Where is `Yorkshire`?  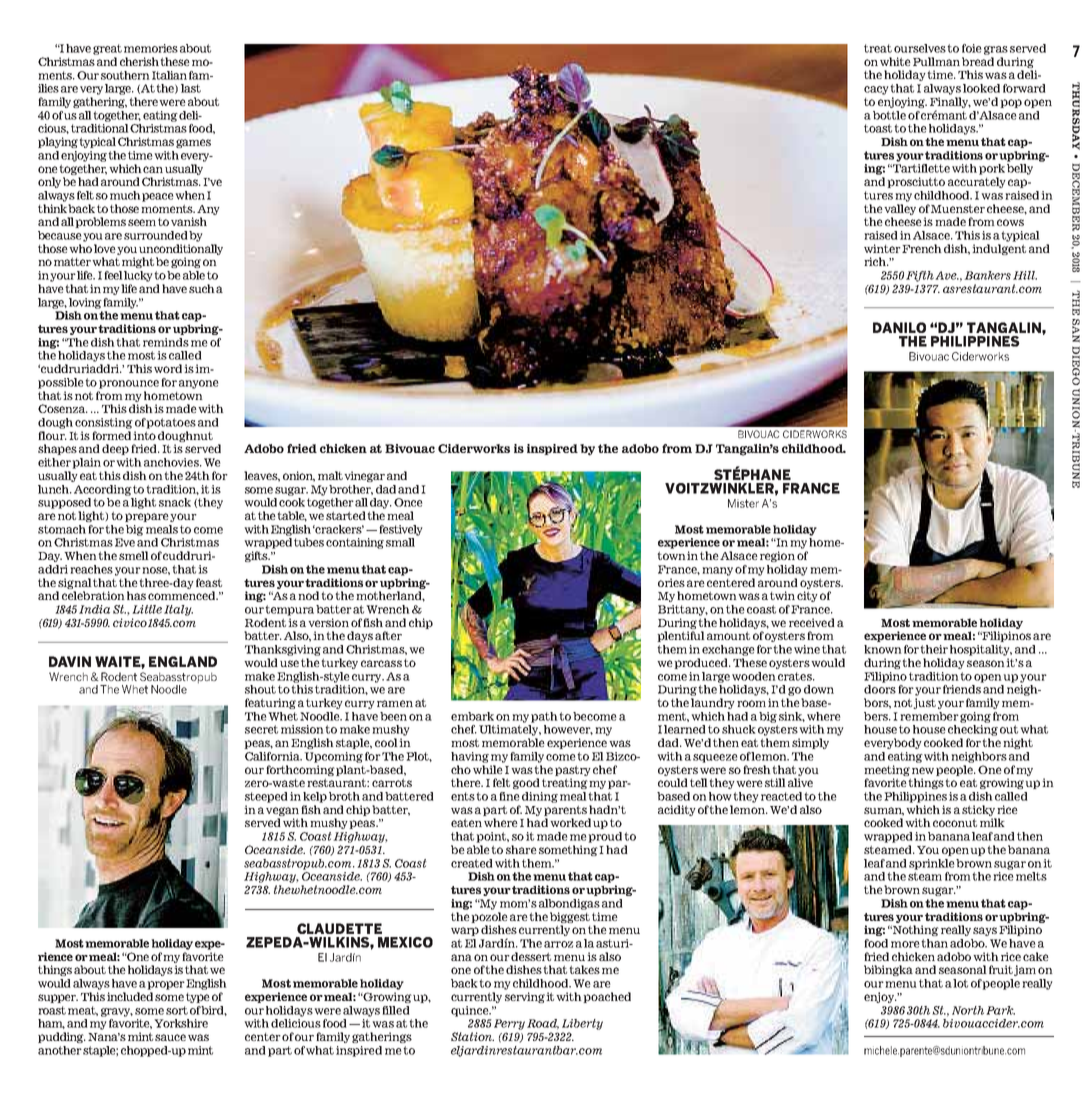 Yorkshire is located at coordinates (181, 1023).
